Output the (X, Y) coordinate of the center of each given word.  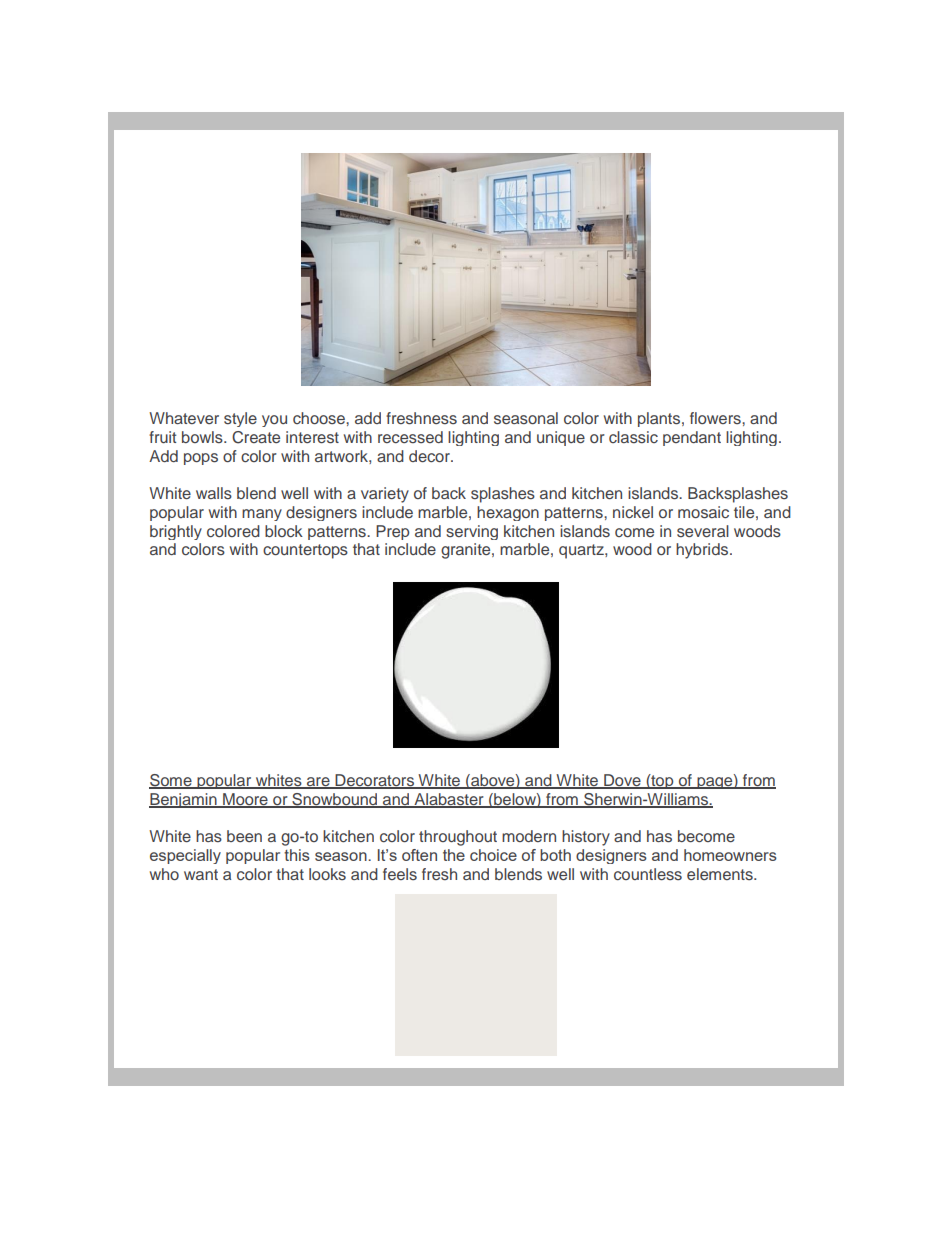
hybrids (703, 551)
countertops (305, 551)
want (201, 874)
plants (660, 419)
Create (256, 437)
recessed (410, 437)
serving (472, 532)
